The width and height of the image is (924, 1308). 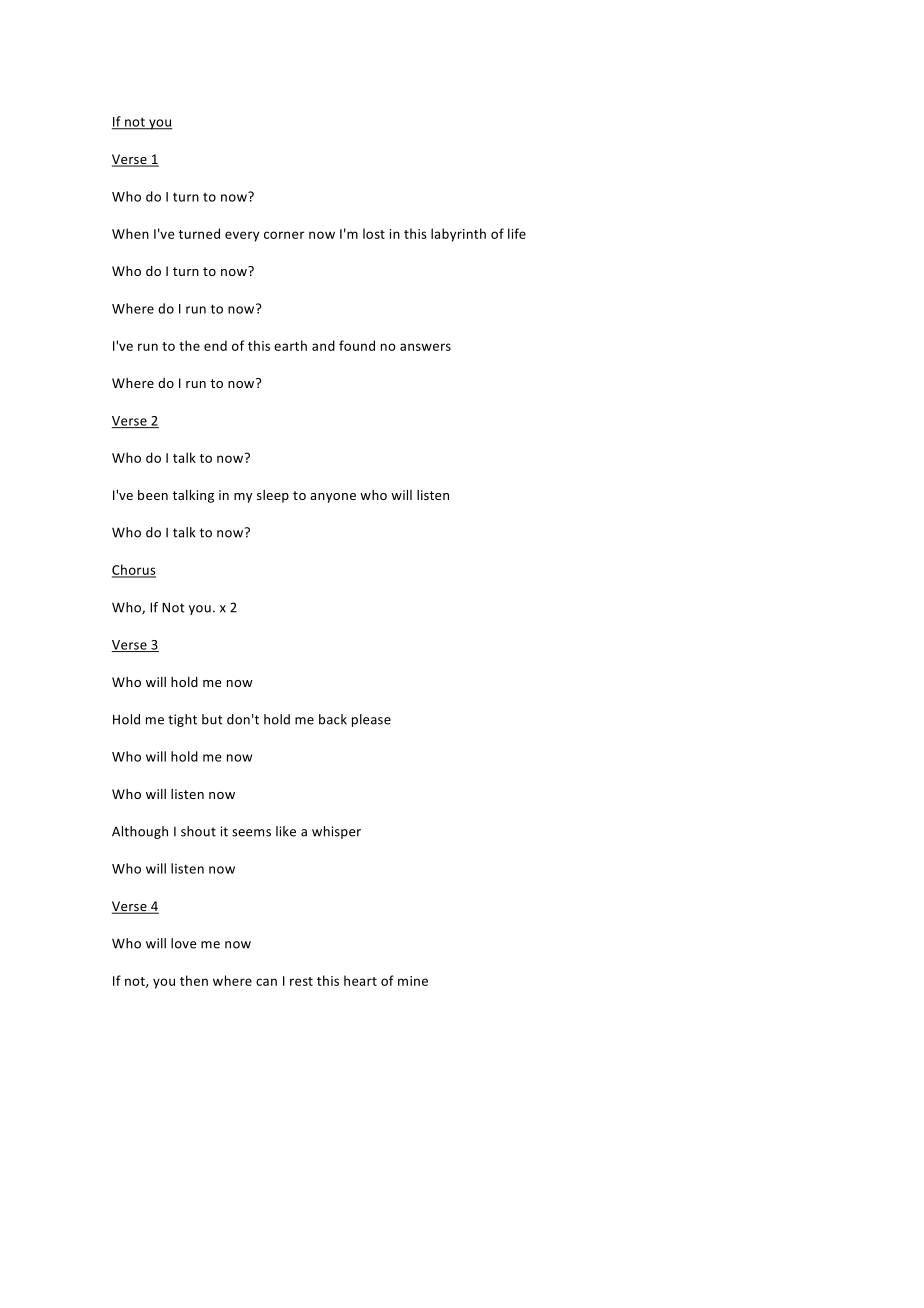 I want to click on life, so click(x=517, y=233).
